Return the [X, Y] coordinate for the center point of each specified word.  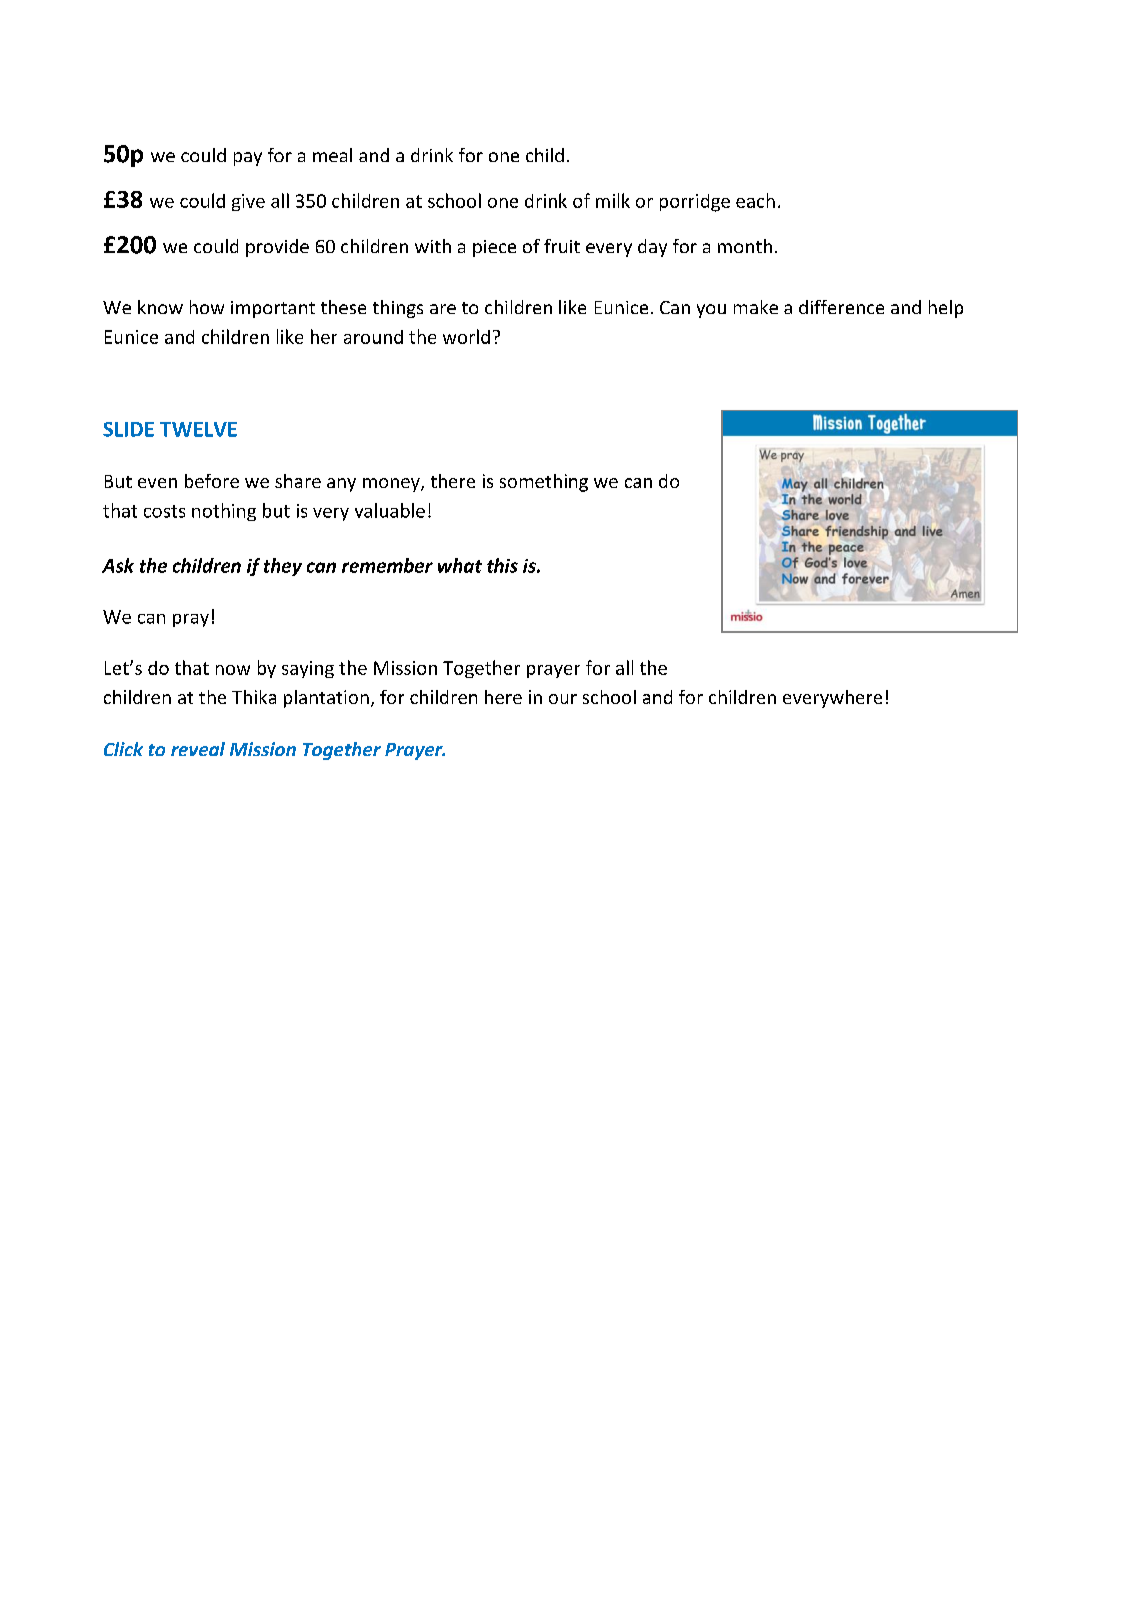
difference [841, 307]
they [283, 567]
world [466, 336]
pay [248, 159]
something [544, 483]
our [563, 699]
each [755, 200]
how [207, 307]
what [460, 565]
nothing [224, 512]
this [502, 565]
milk [613, 200]
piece [494, 248]
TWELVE [198, 429]
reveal [198, 749]
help [946, 309]
